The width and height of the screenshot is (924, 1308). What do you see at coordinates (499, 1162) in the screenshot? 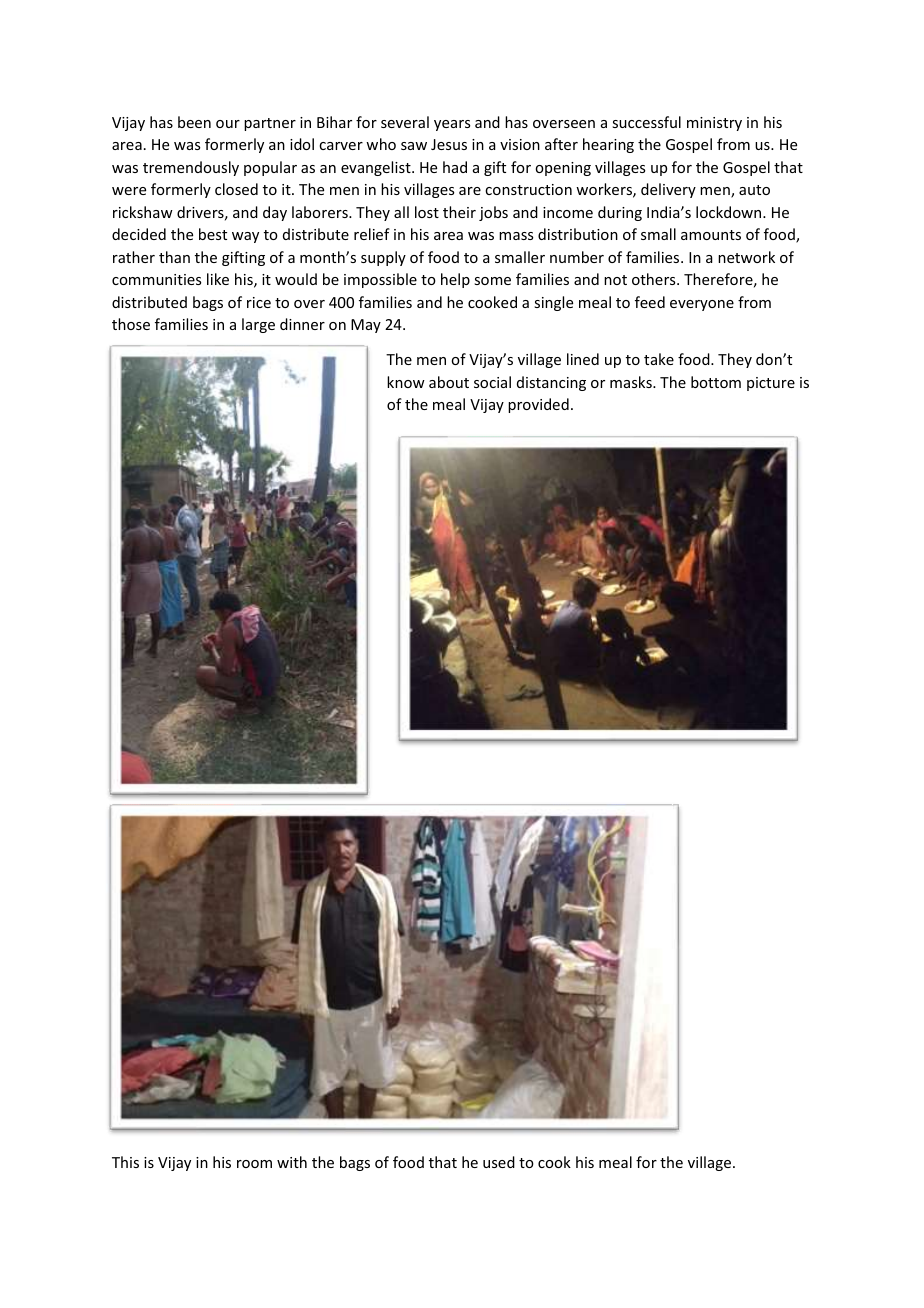
I see `used` at bounding box center [499, 1162].
